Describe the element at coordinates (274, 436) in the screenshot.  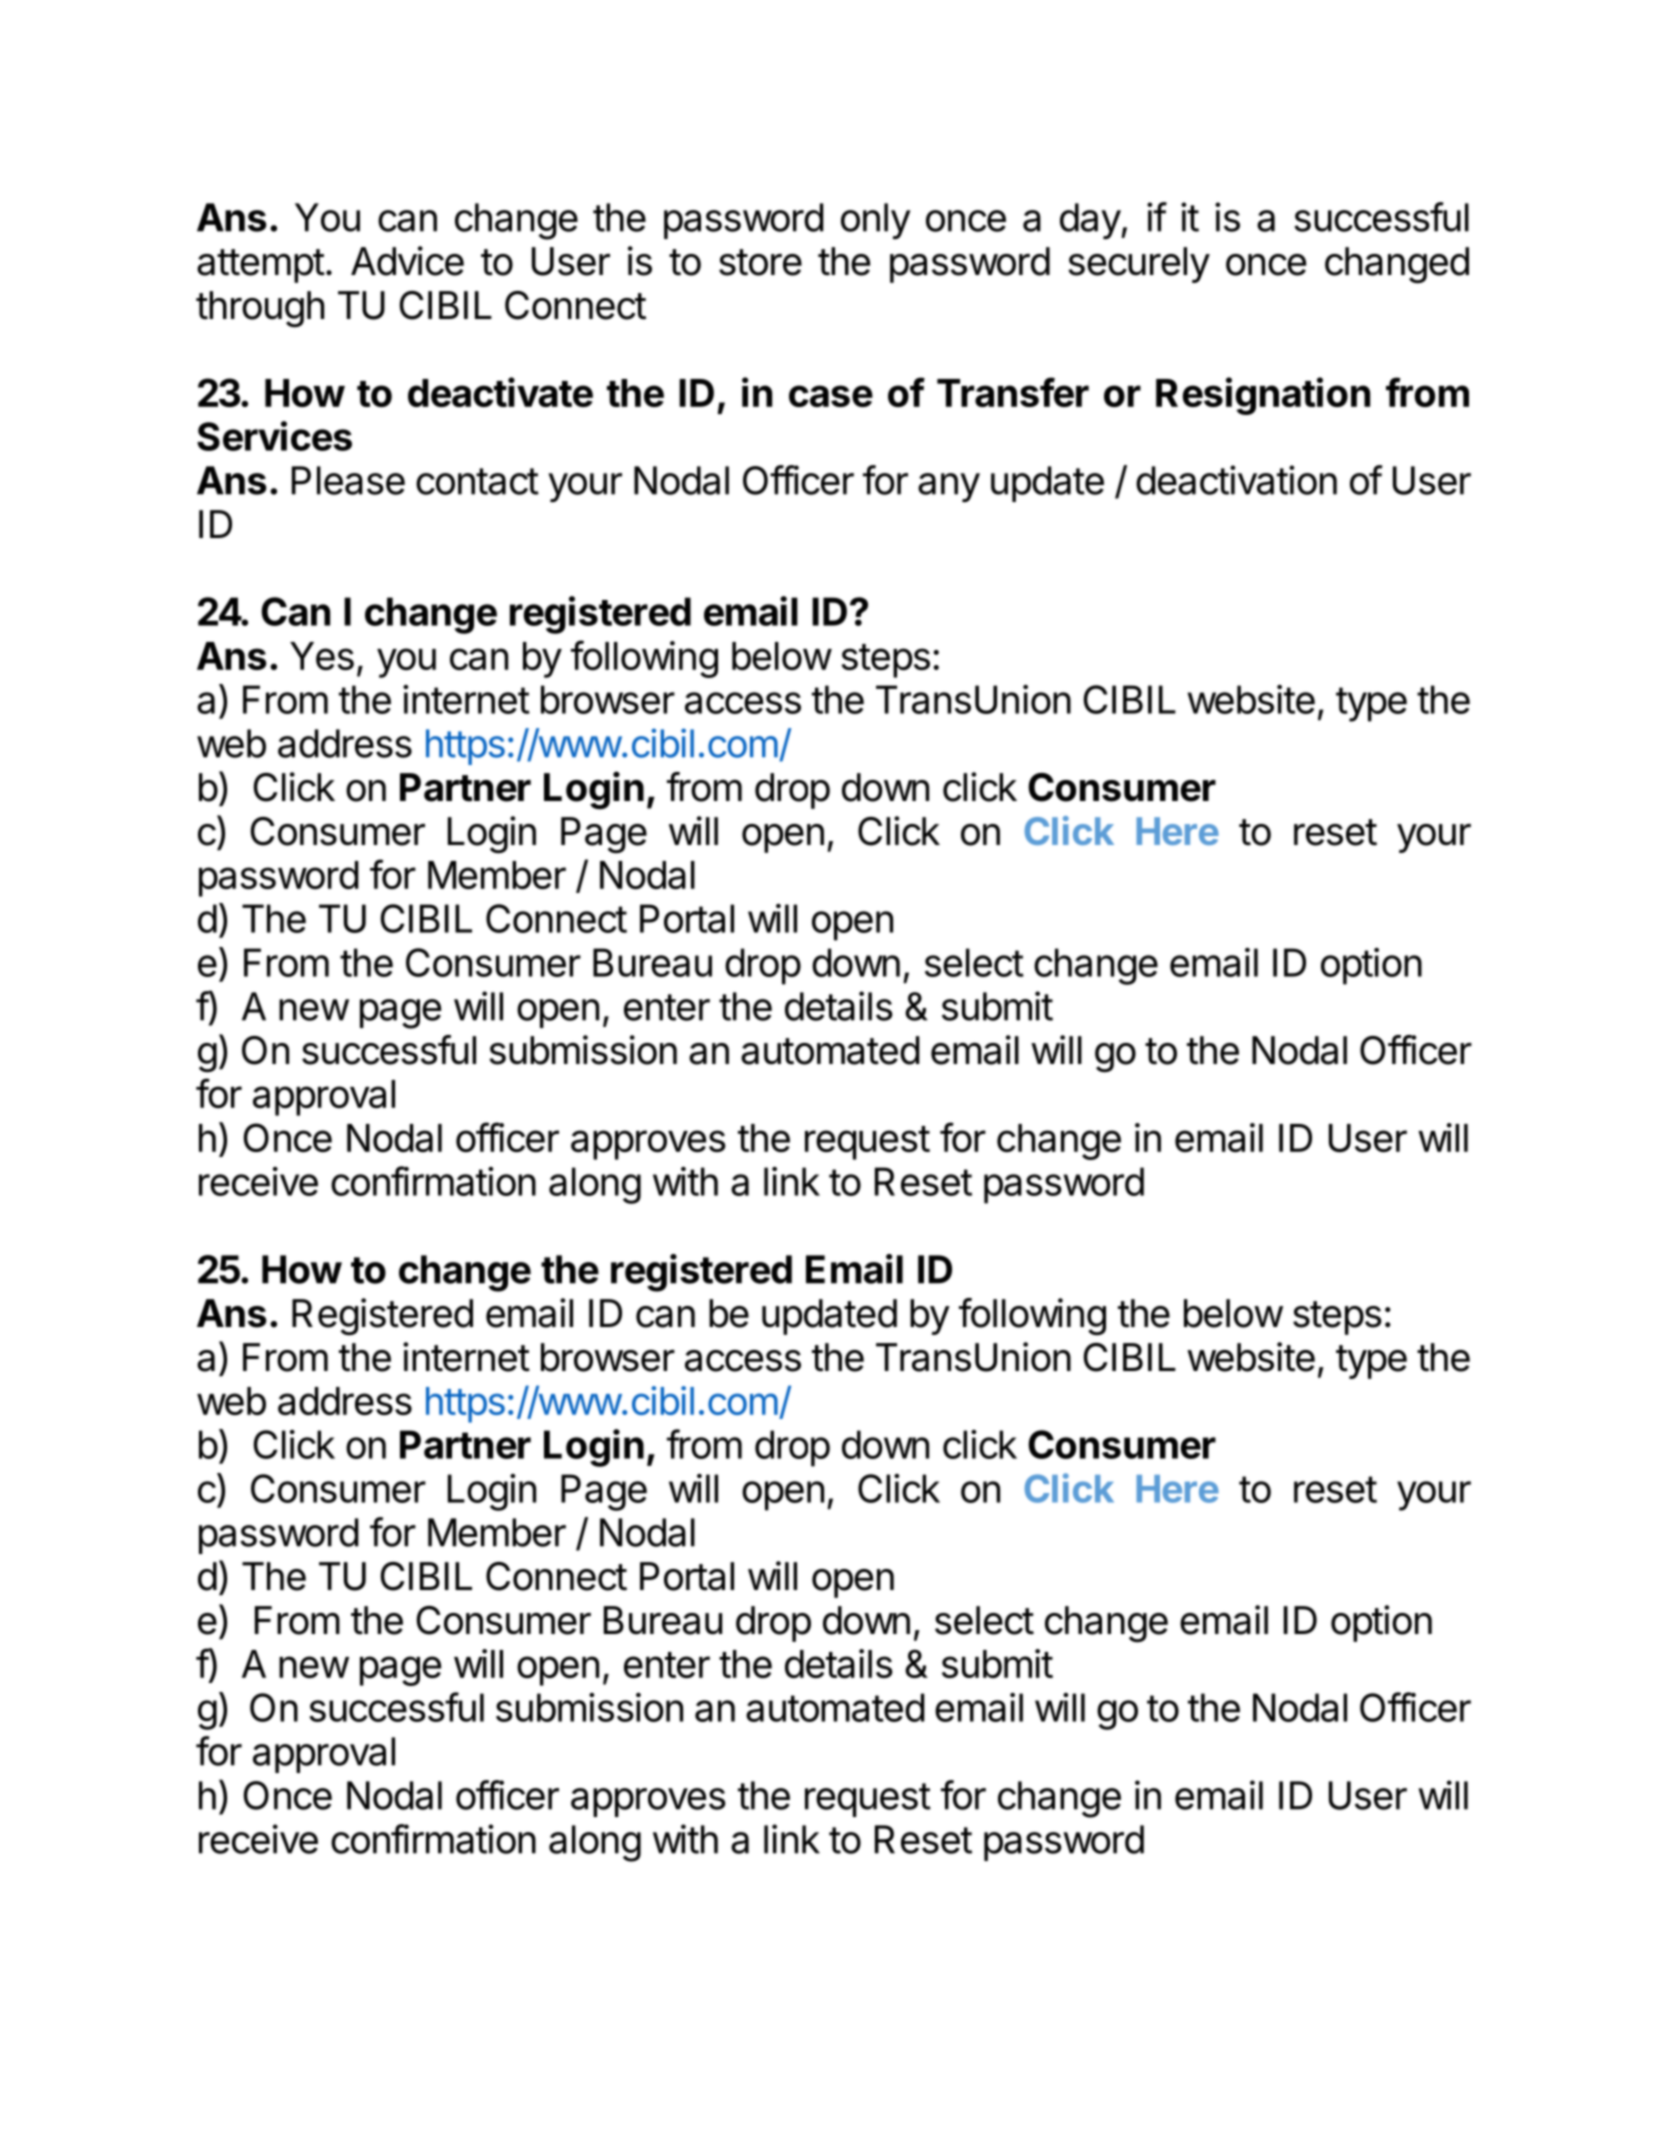
I see `Services` at that location.
